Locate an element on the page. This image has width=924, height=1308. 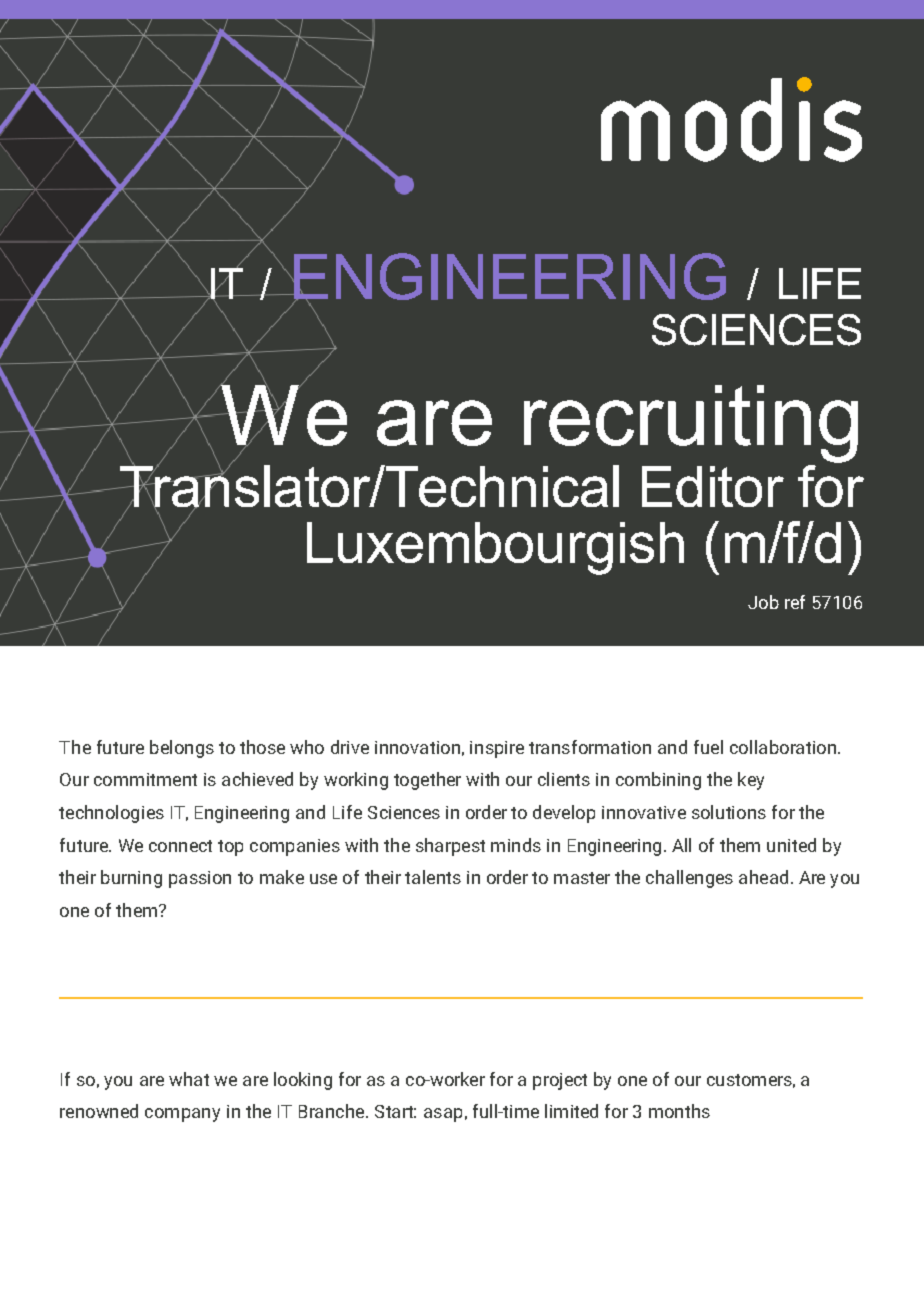
passion is located at coordinates (200, 879).
